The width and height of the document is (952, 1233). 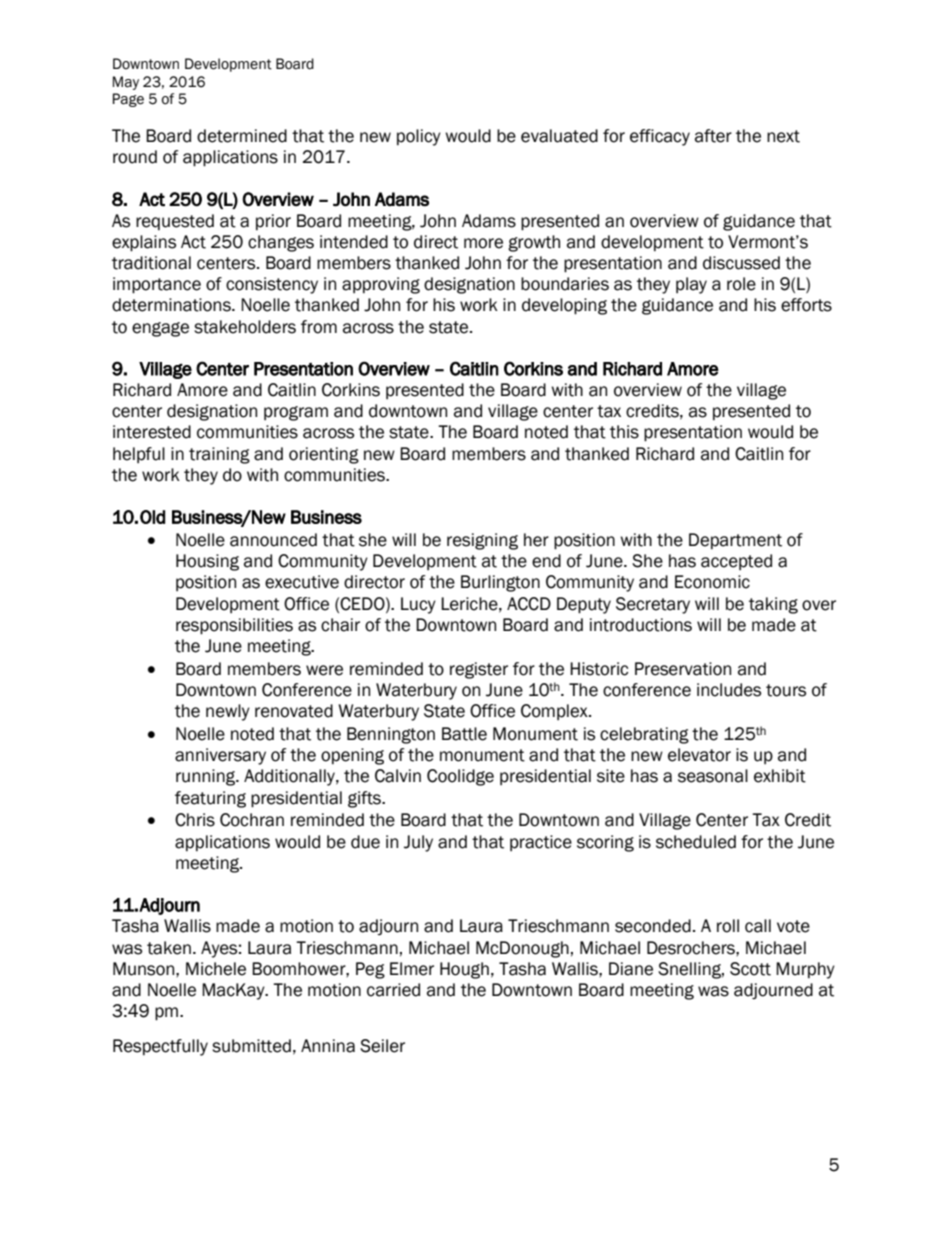 I want to click on submitted, so click(x=251, y=1046).
